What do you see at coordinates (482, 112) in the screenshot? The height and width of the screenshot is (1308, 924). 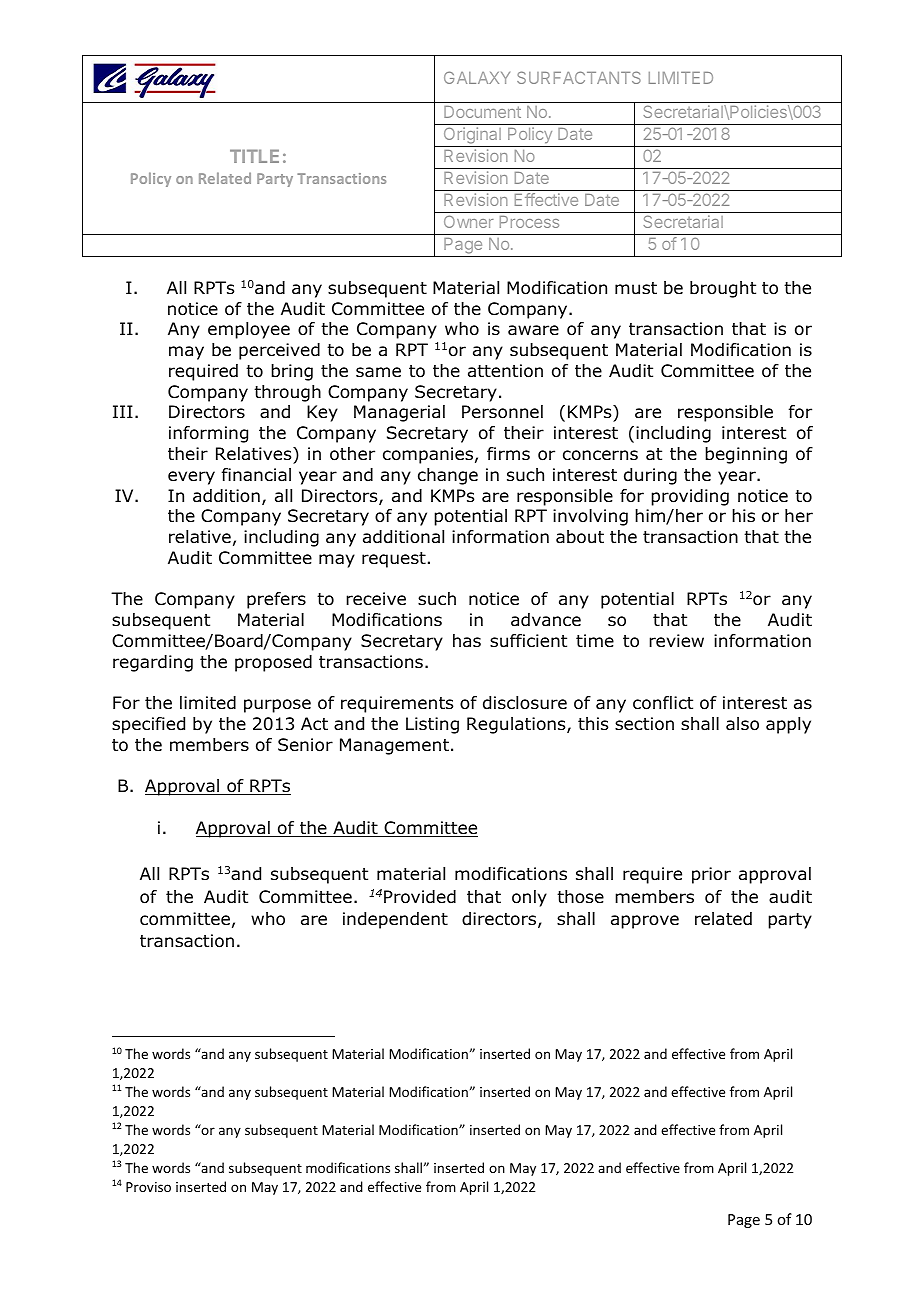 I see `Document` at bounding box center [482, 112].
